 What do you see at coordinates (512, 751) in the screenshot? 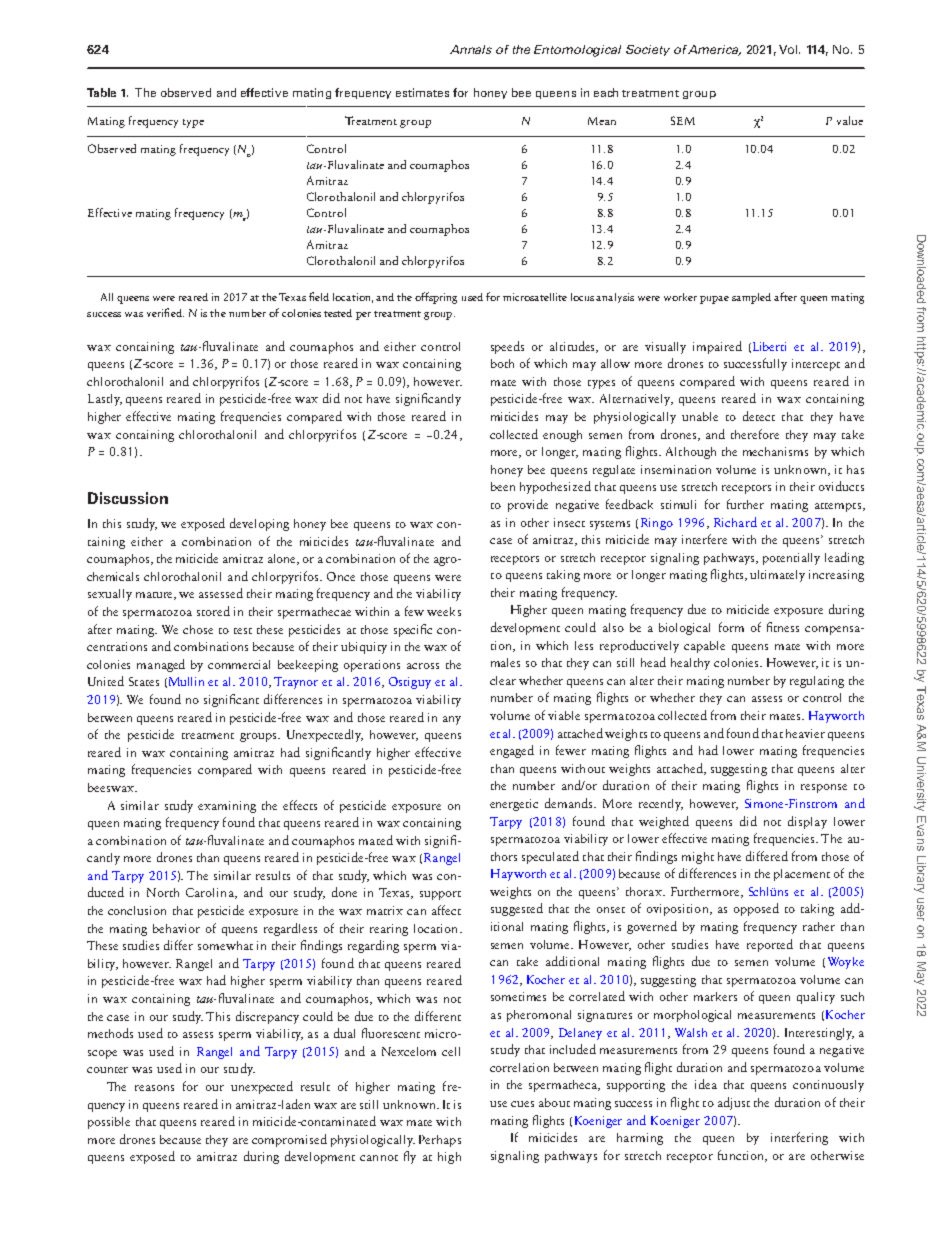
I see `engaged` at bounding box center [512, 751].
